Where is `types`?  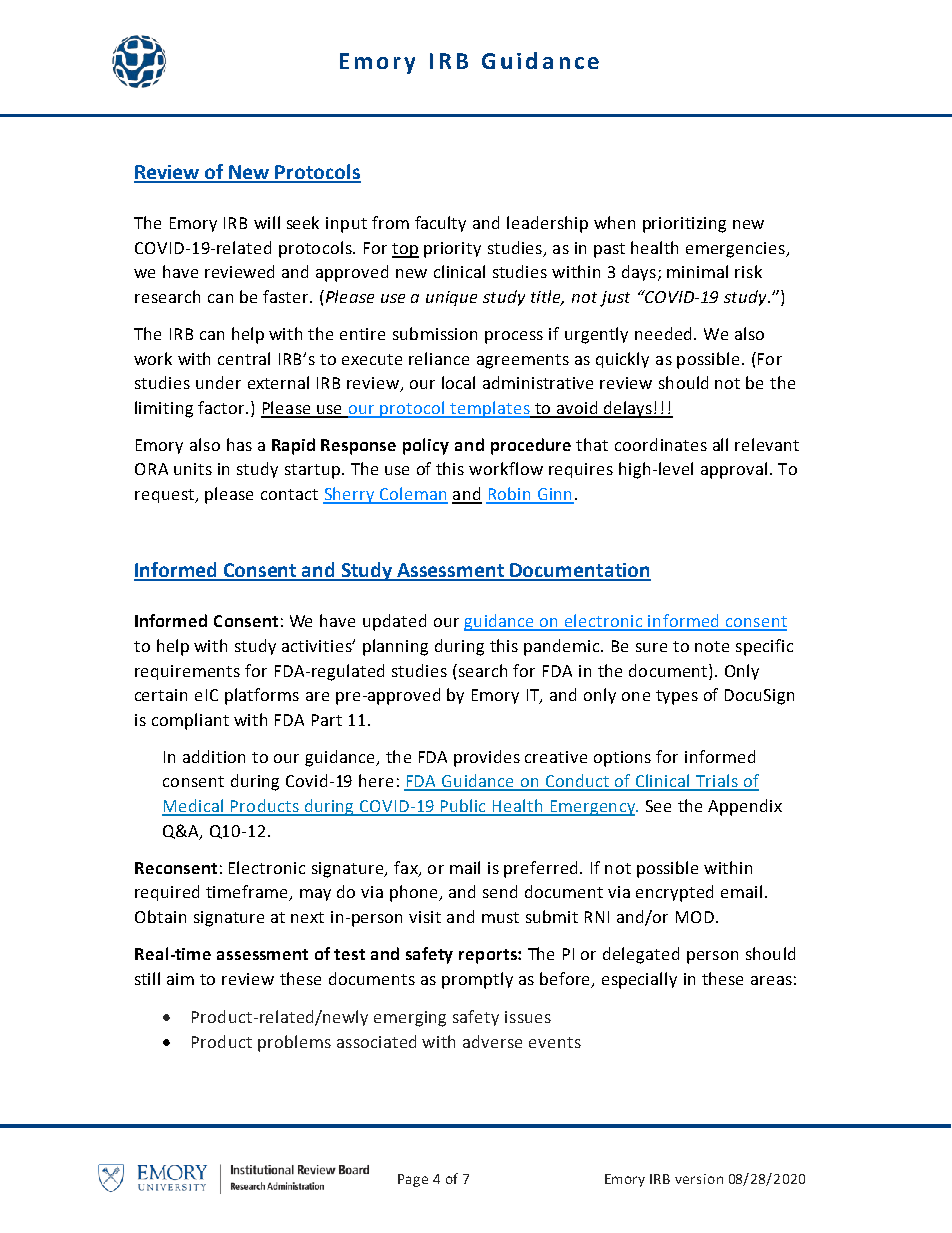 types is located at coordinates (677, 697).
